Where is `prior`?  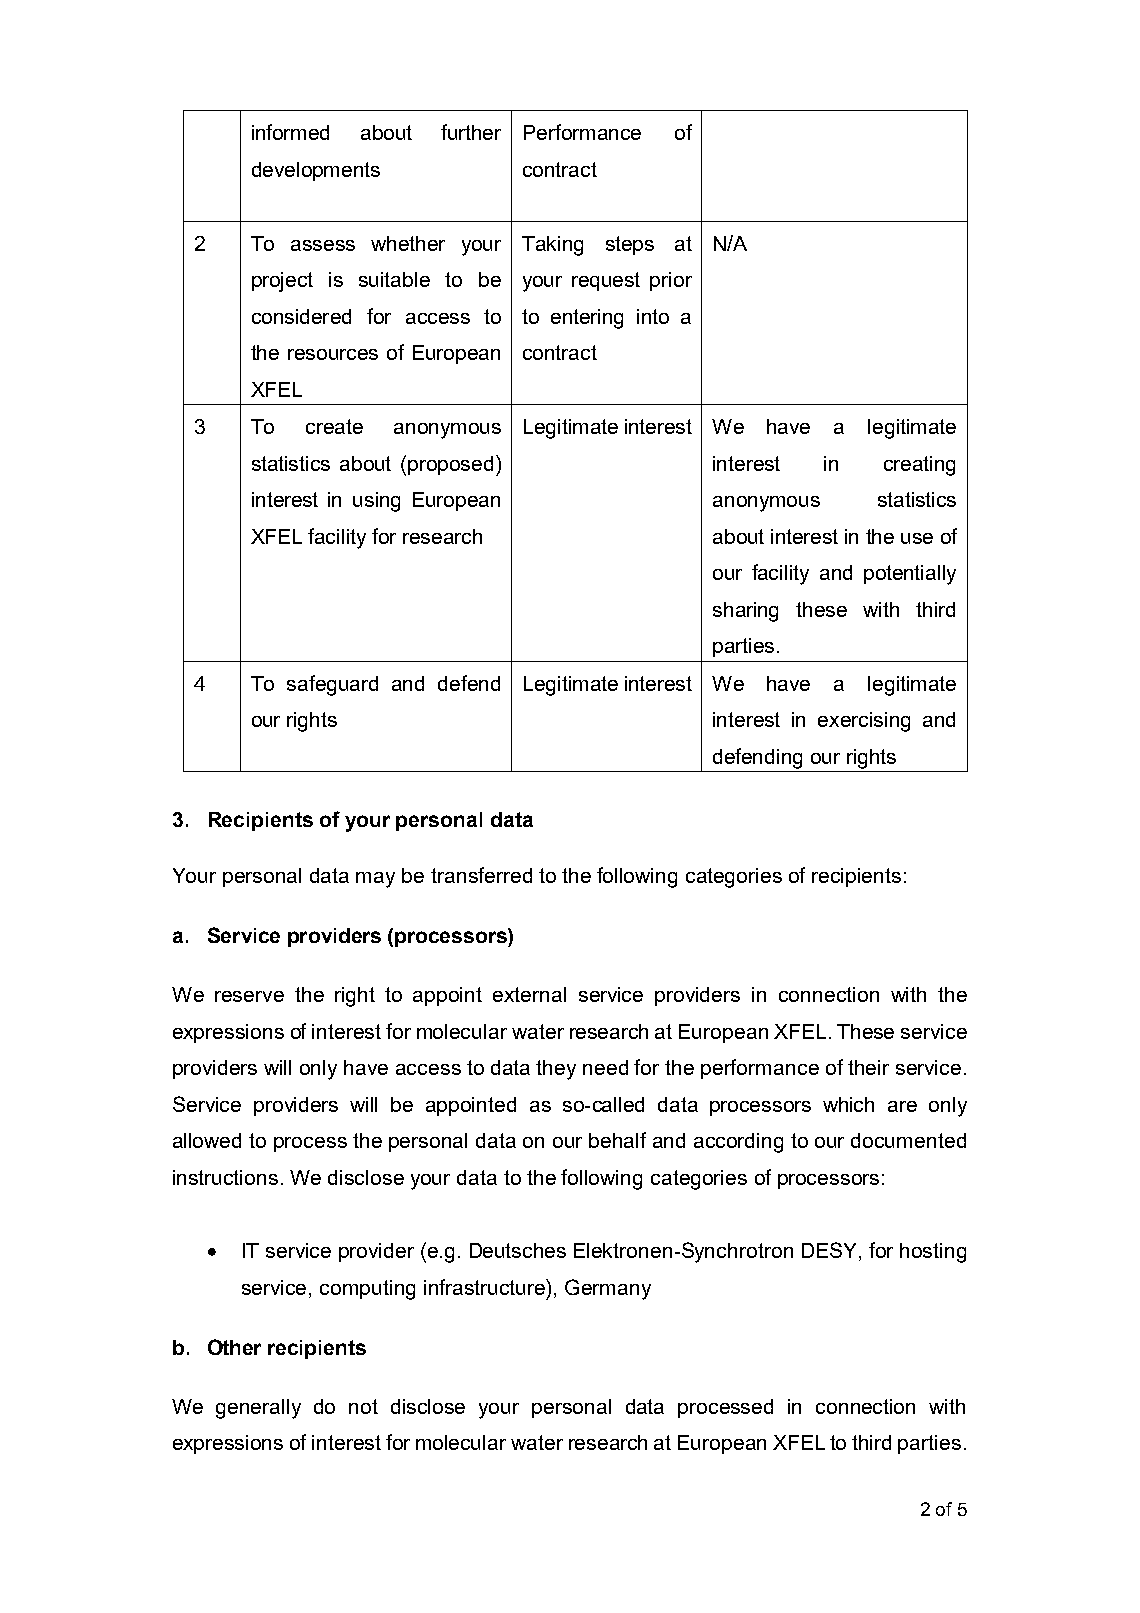
prior is located at coordinates (671, 281).
